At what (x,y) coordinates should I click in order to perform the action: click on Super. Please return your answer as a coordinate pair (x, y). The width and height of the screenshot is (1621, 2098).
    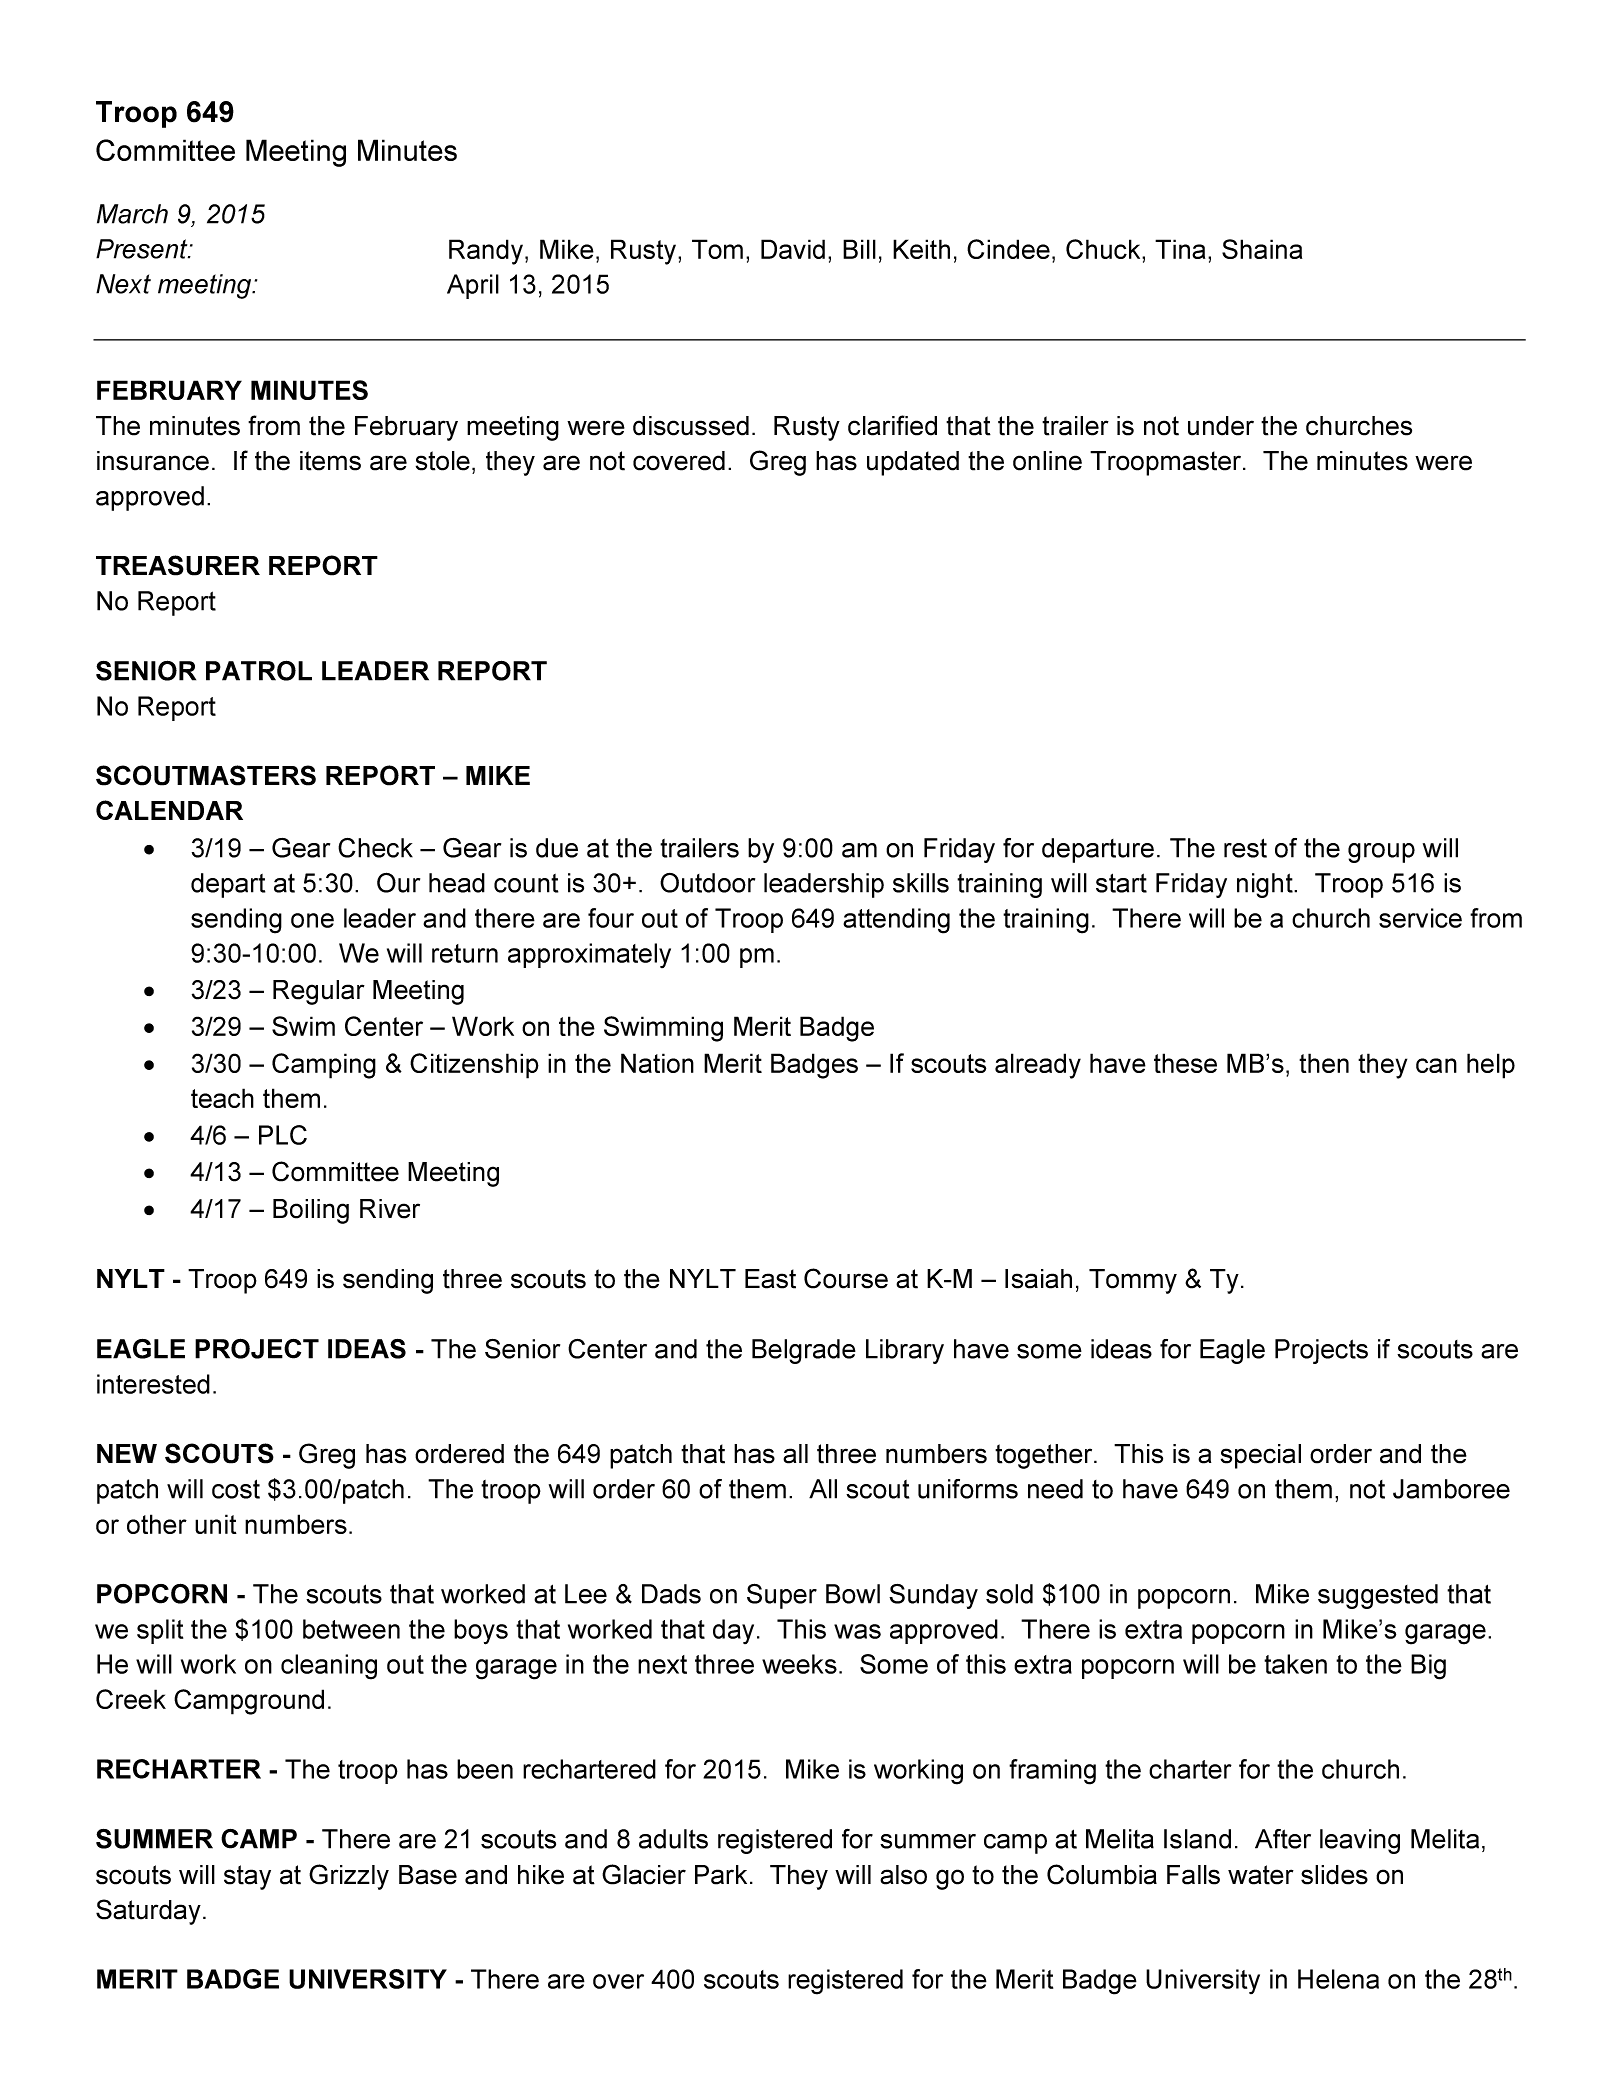
    Looking at the image, I should click on (782, 1596).
